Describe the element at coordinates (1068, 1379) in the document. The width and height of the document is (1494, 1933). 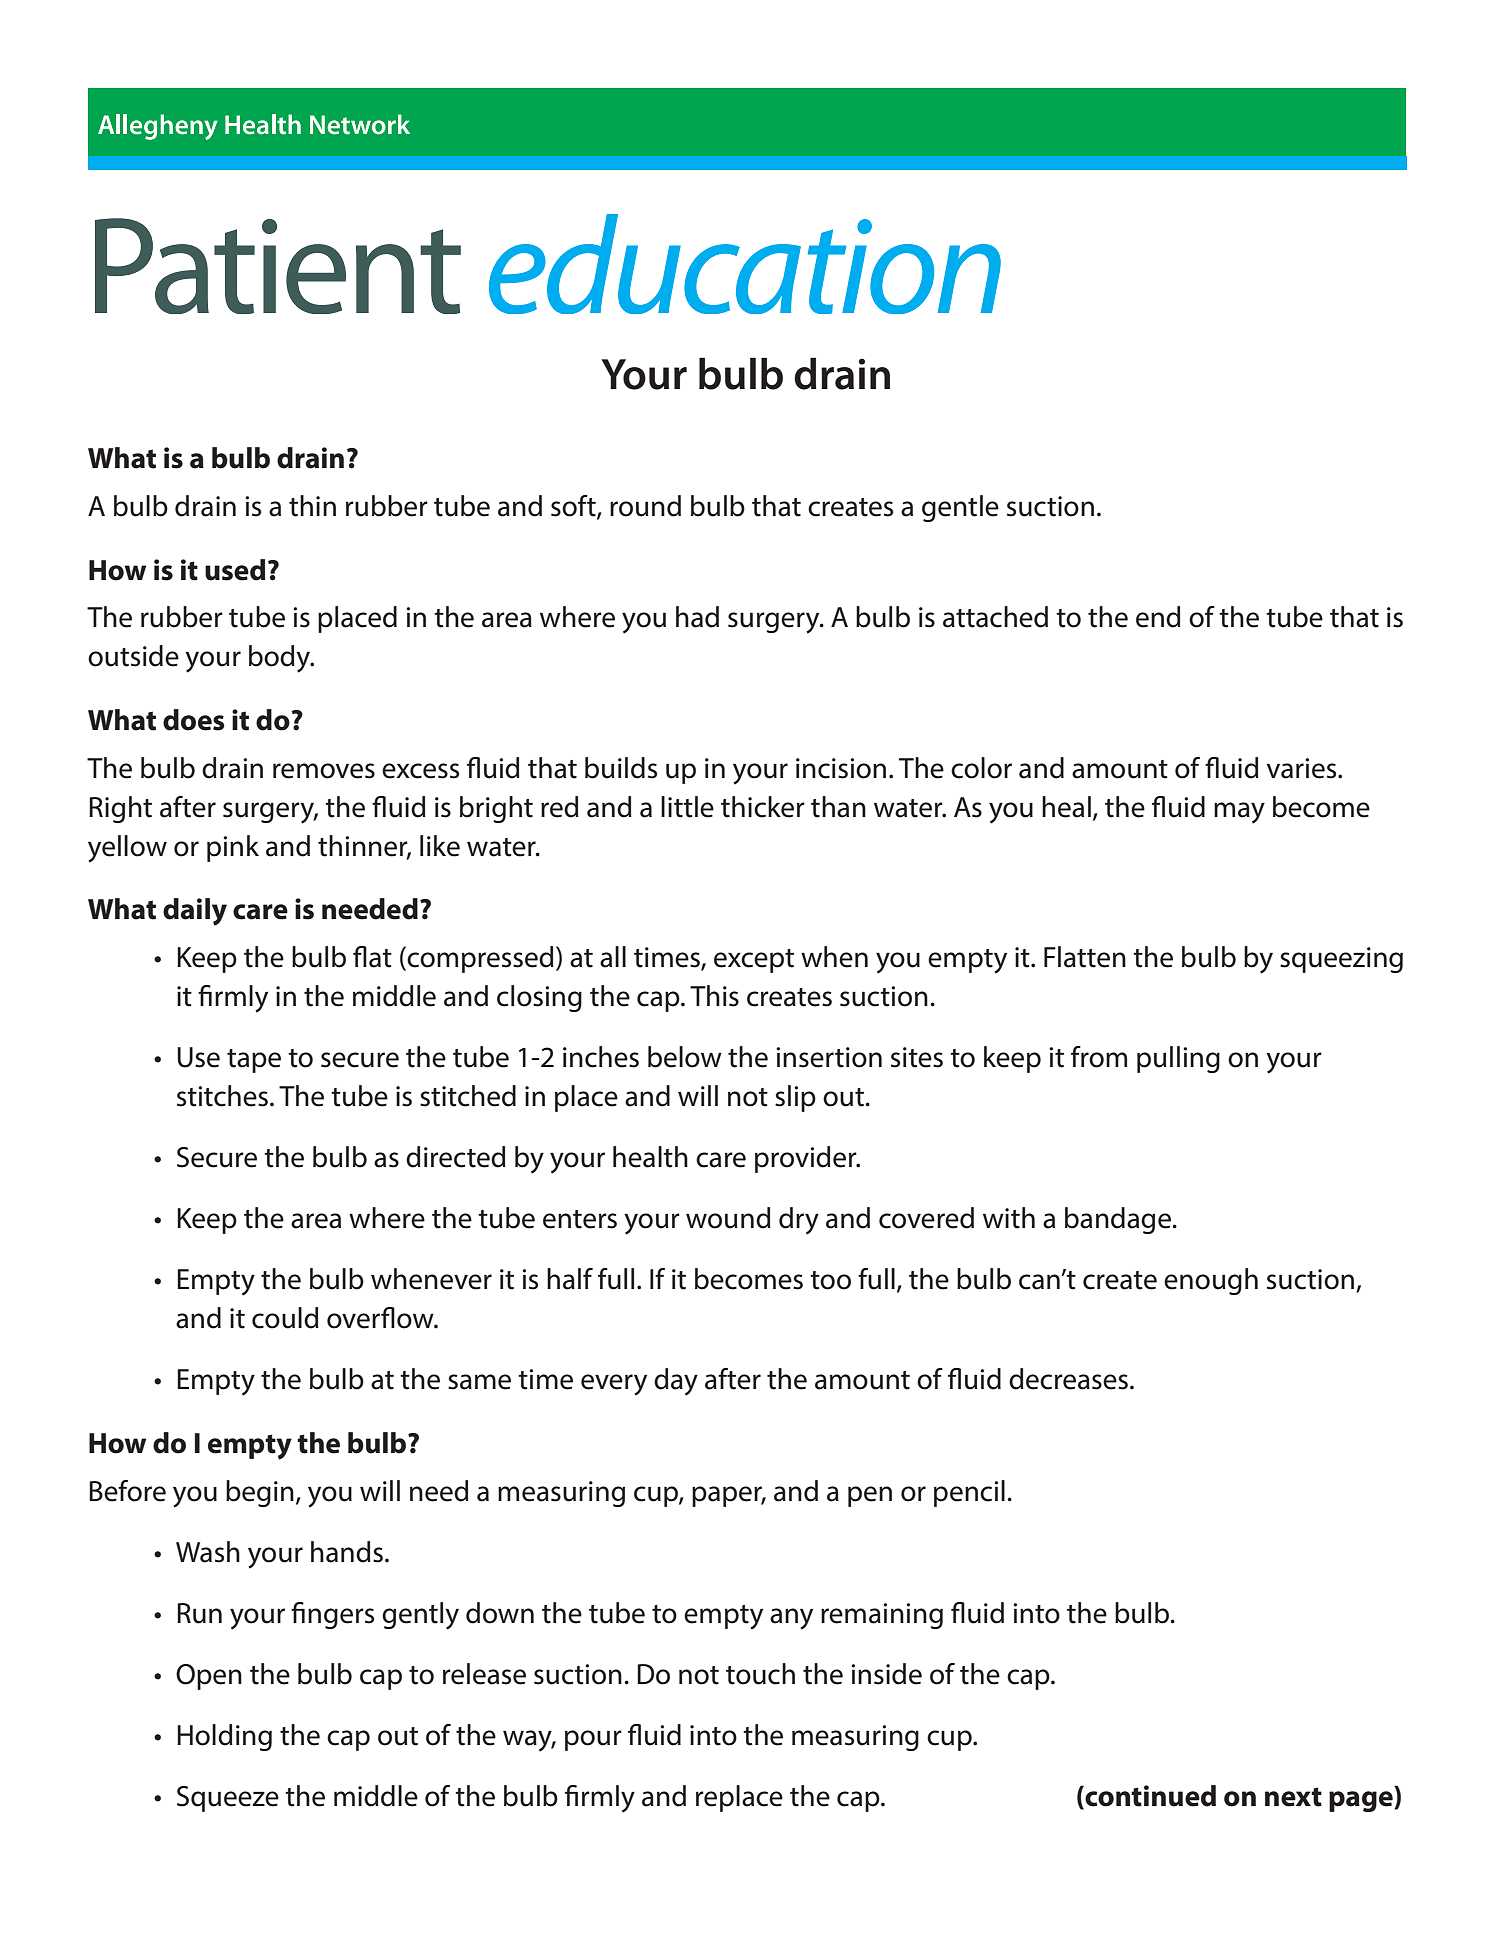
I see `decreases` at that location.
